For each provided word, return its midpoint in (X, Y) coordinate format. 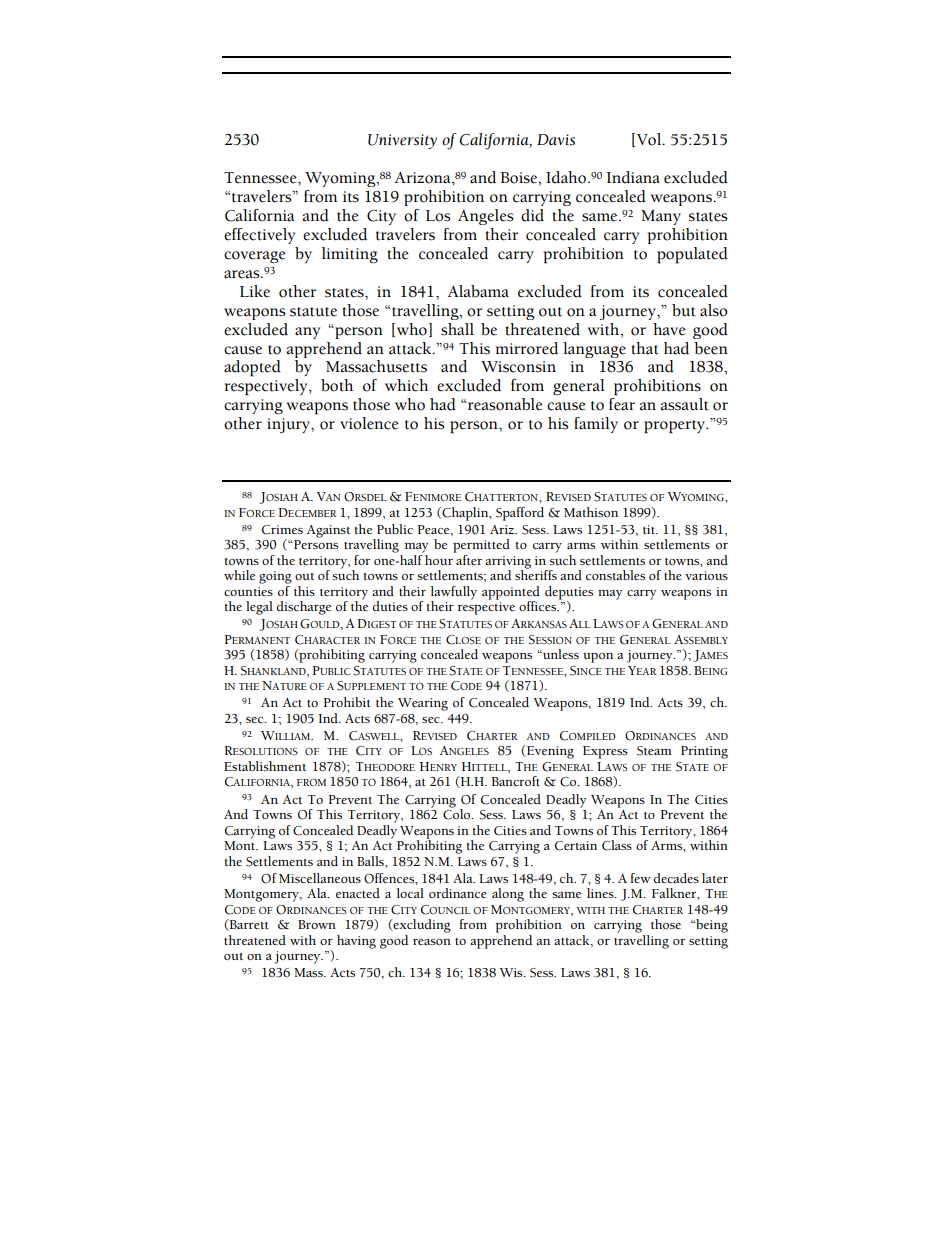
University (402, 141)
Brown (317, 924)
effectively (259, 236)
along (508, 895)
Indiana (633, 177)
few (640, 878)
